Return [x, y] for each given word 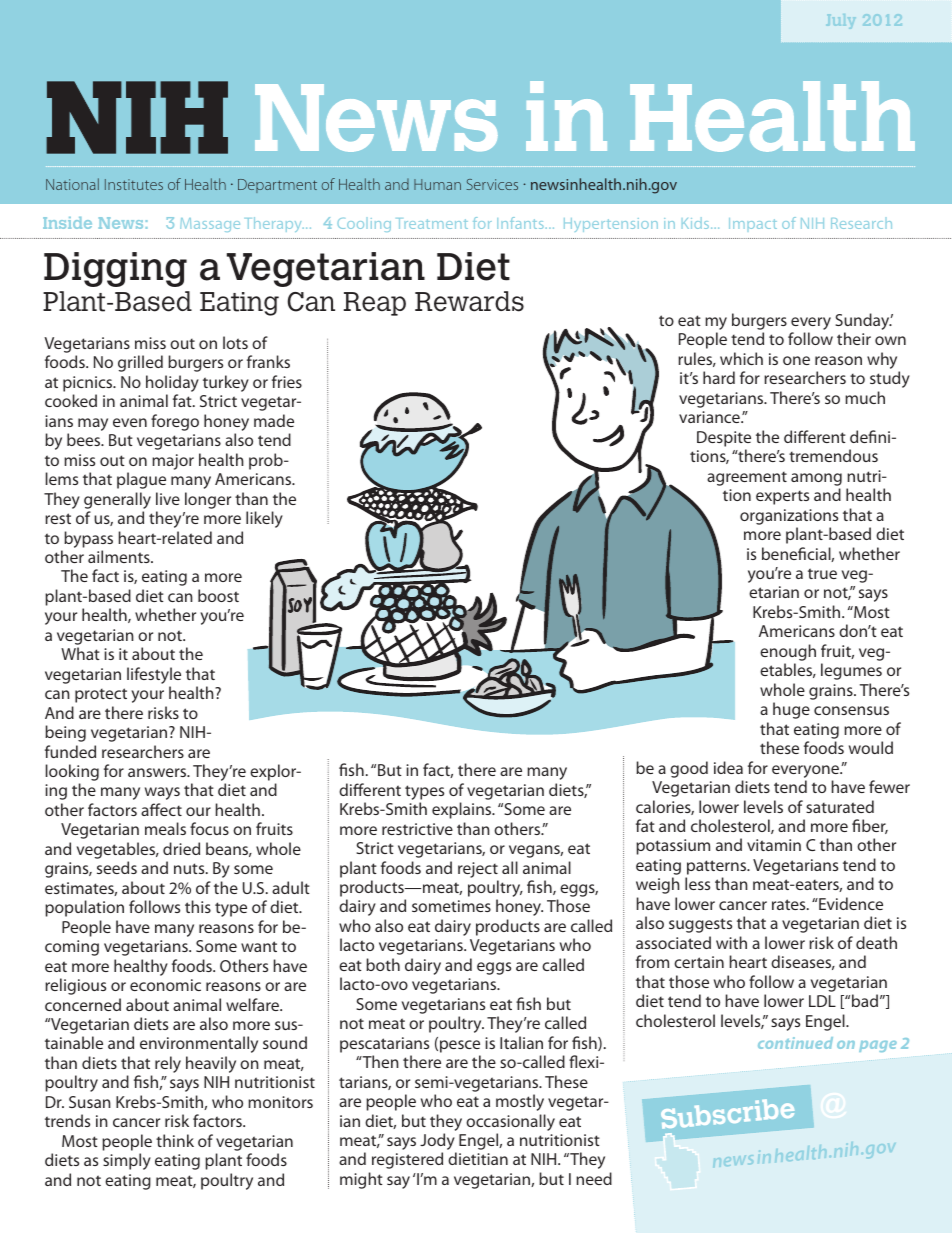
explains [463, 810]
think [175, 1140]
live [168, 498]
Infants [520, 223]
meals [165, 828]
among [816, 479]
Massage [210, 225]
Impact [753, 223]
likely [264, 519]
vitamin [774, 845]
